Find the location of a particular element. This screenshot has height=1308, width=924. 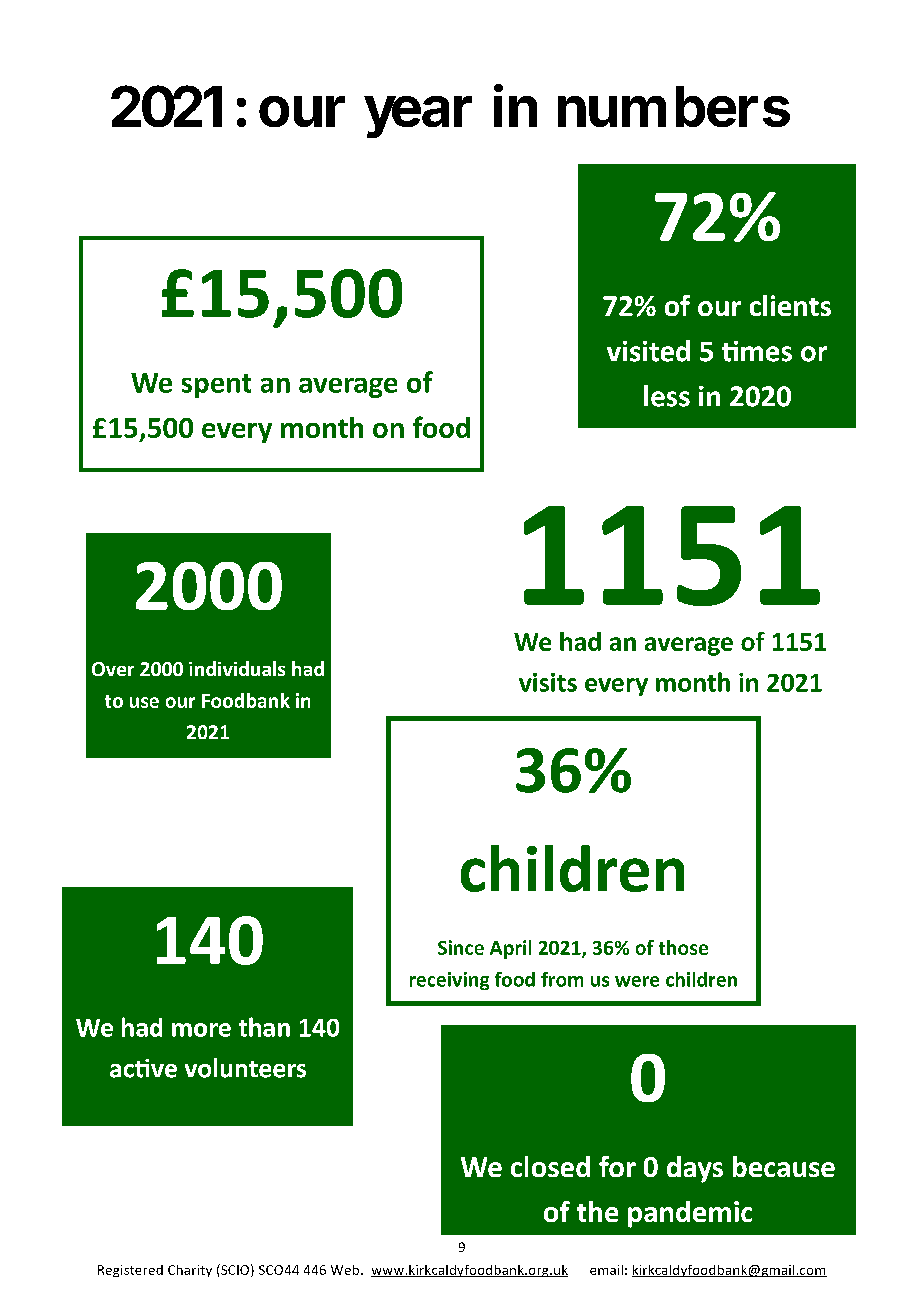

clients is located at coordinates (790, 305).
